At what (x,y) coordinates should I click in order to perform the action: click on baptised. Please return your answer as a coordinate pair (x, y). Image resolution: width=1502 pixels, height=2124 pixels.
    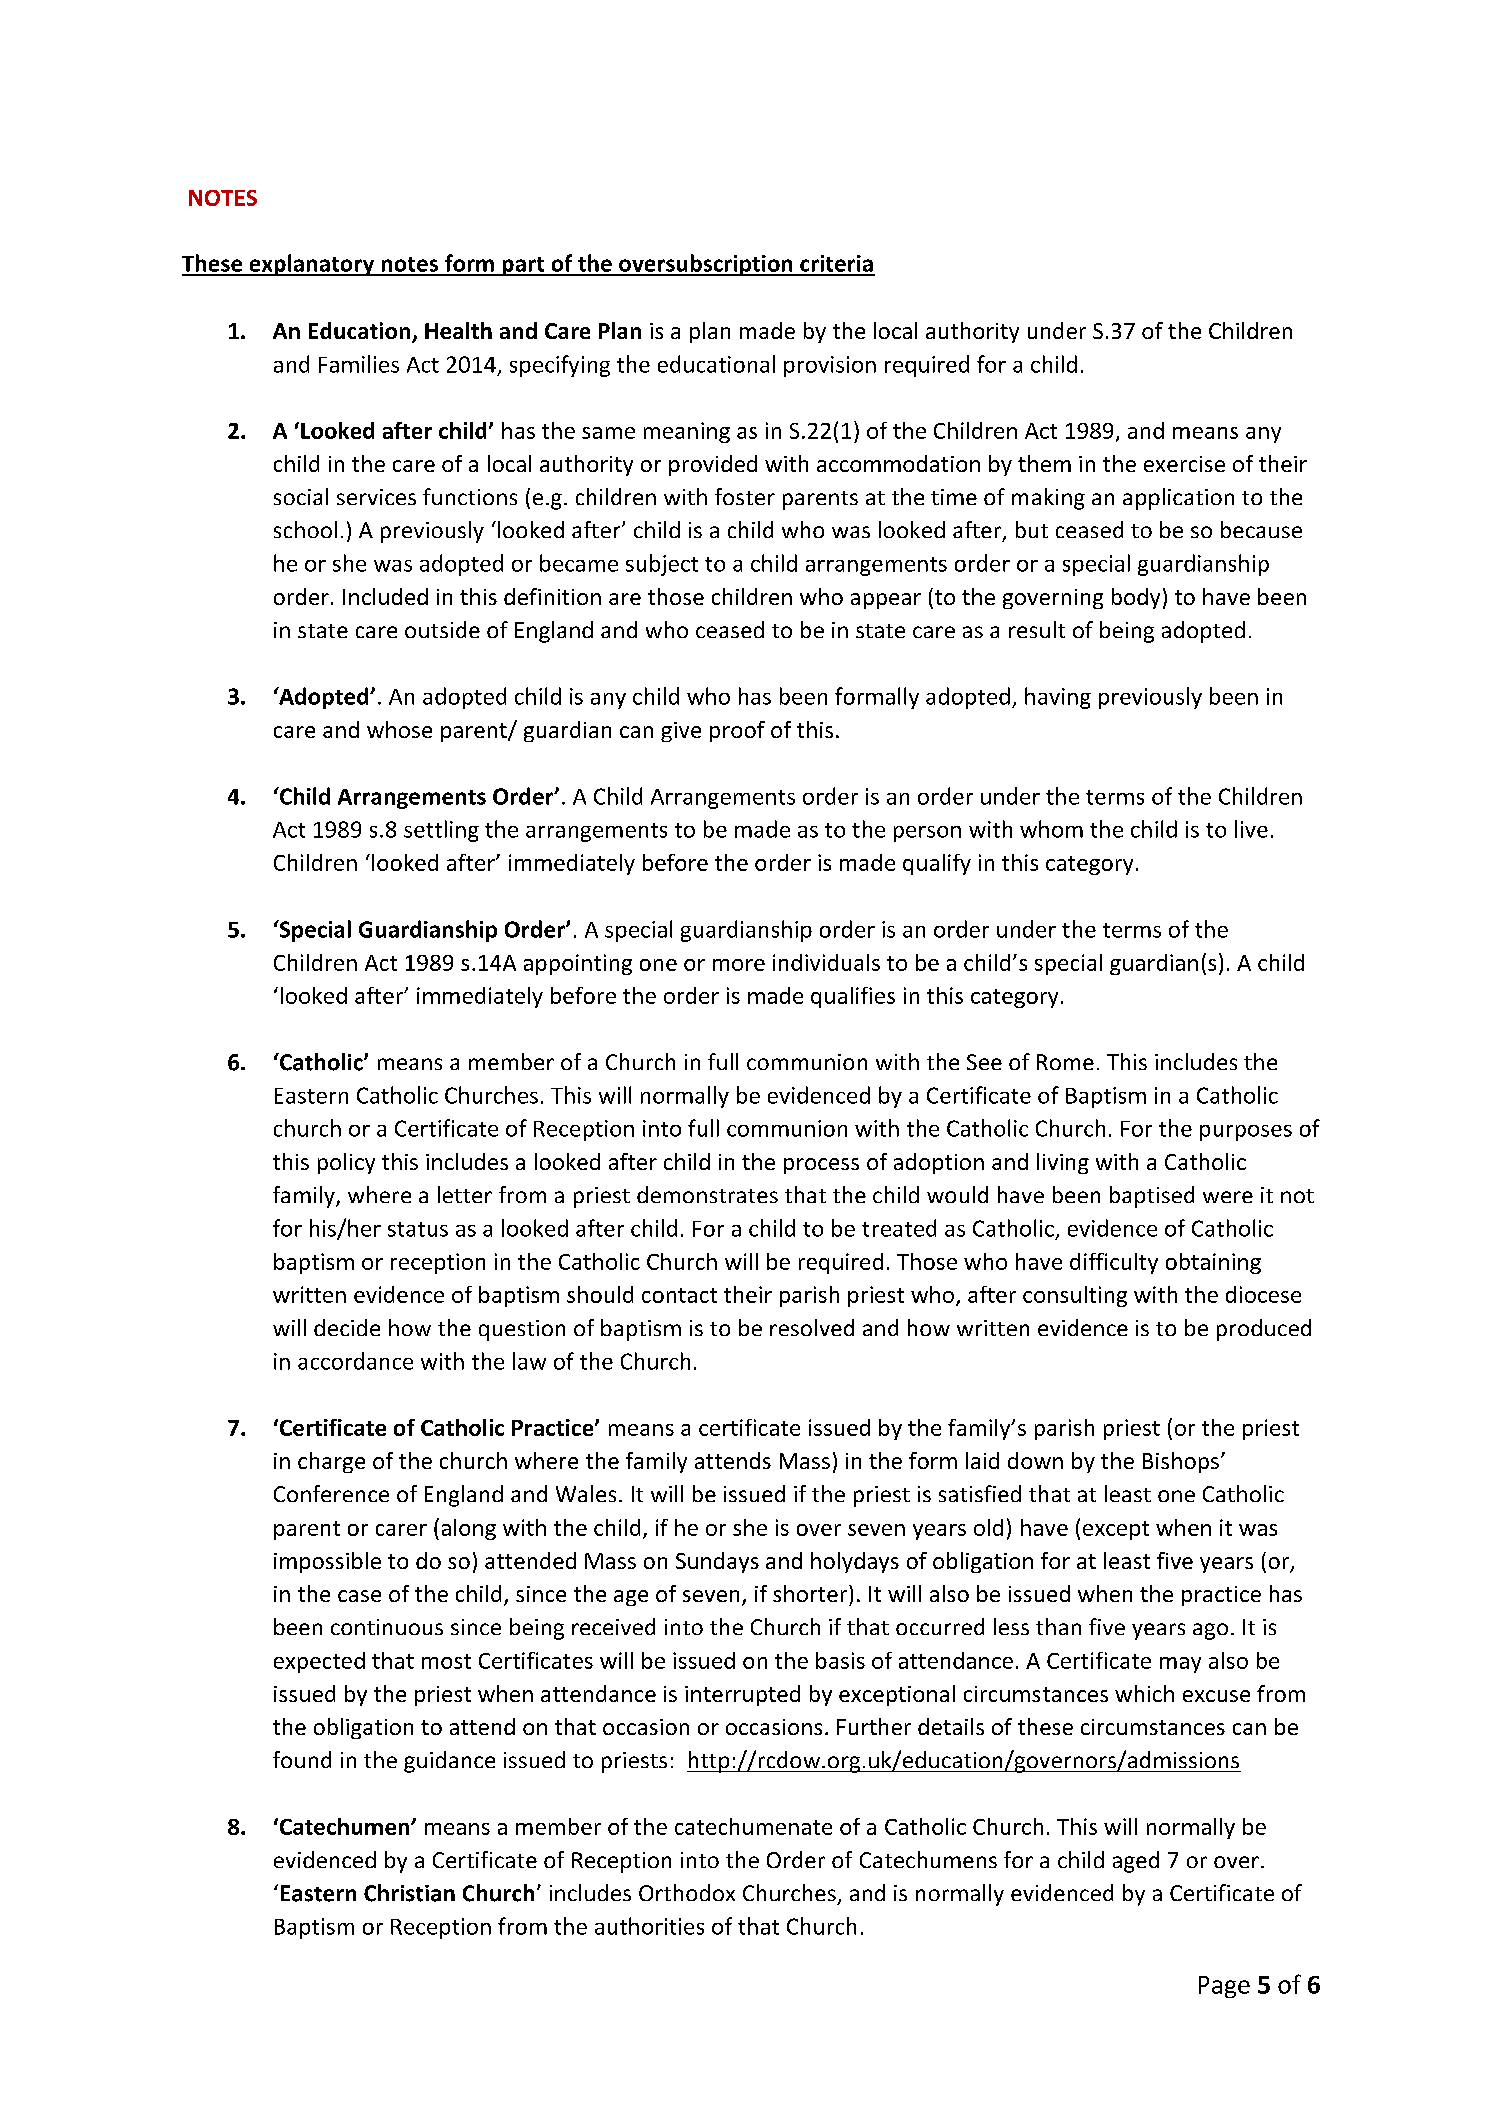
    Looking at the image, I should click on (1152, 1197).
